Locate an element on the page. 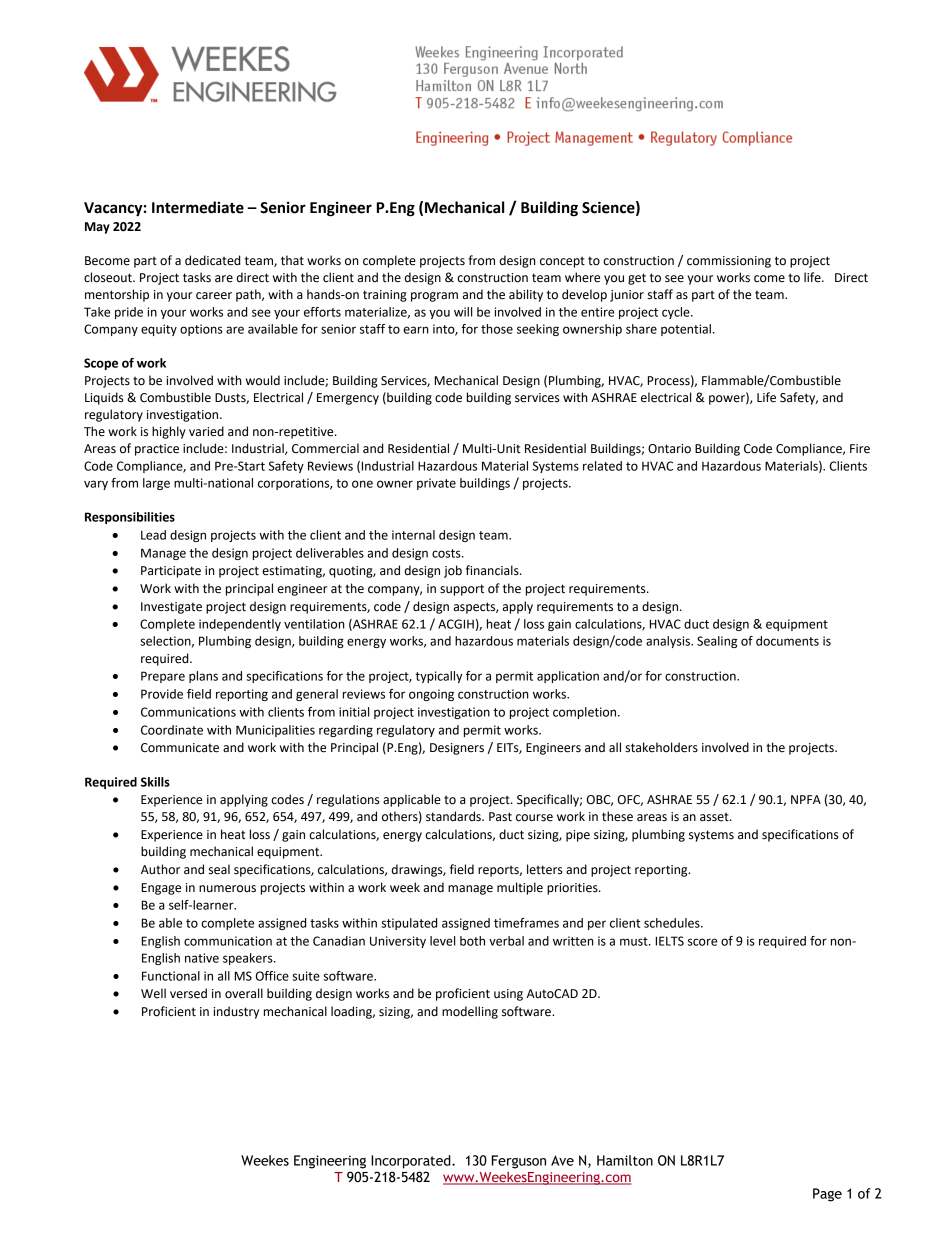  schedules is located at coordinates (673, 923).
